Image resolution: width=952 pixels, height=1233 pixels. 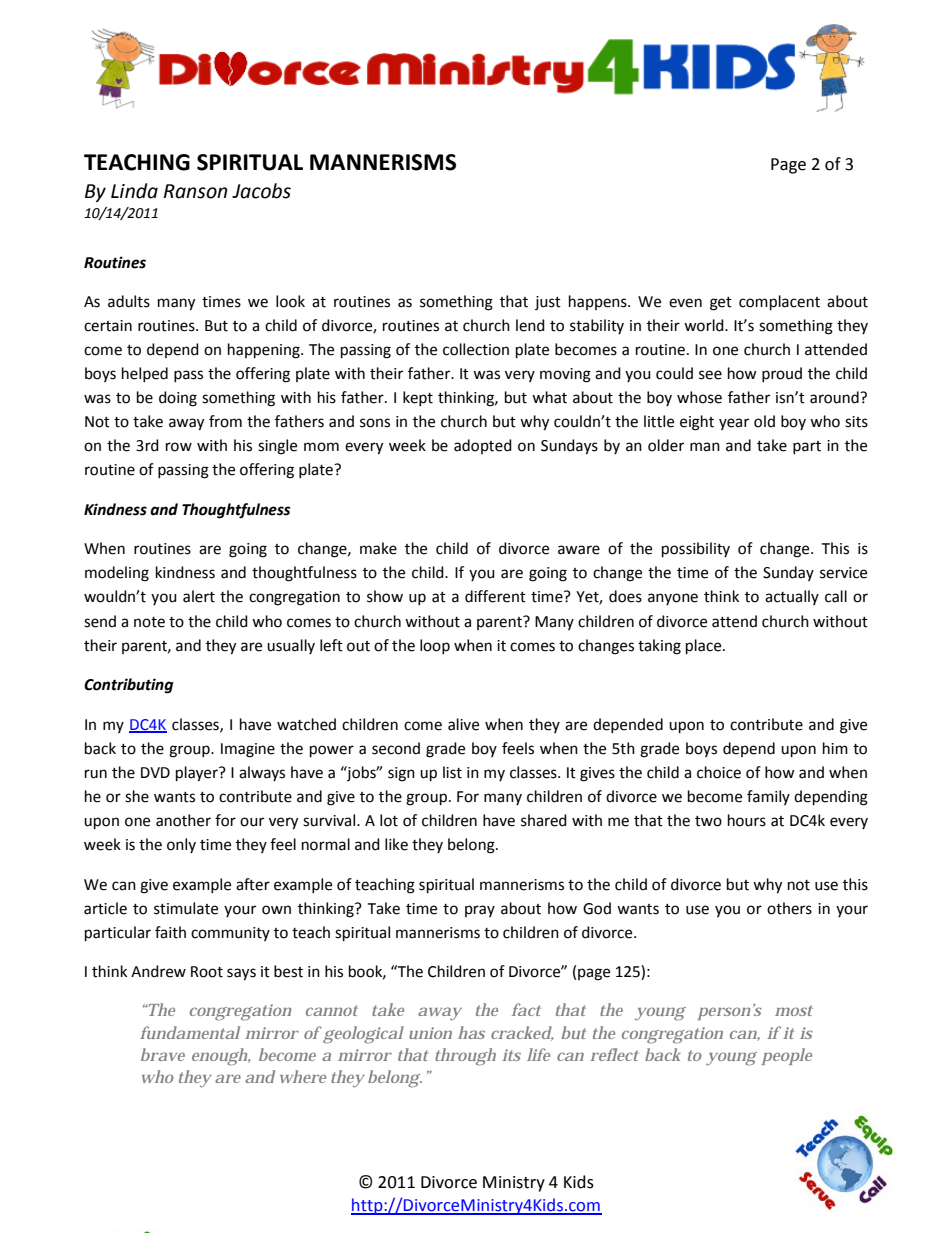 What do you see at coordinates (792, 597) in the document?
I see `actually` at bounding box center [792, 597].
